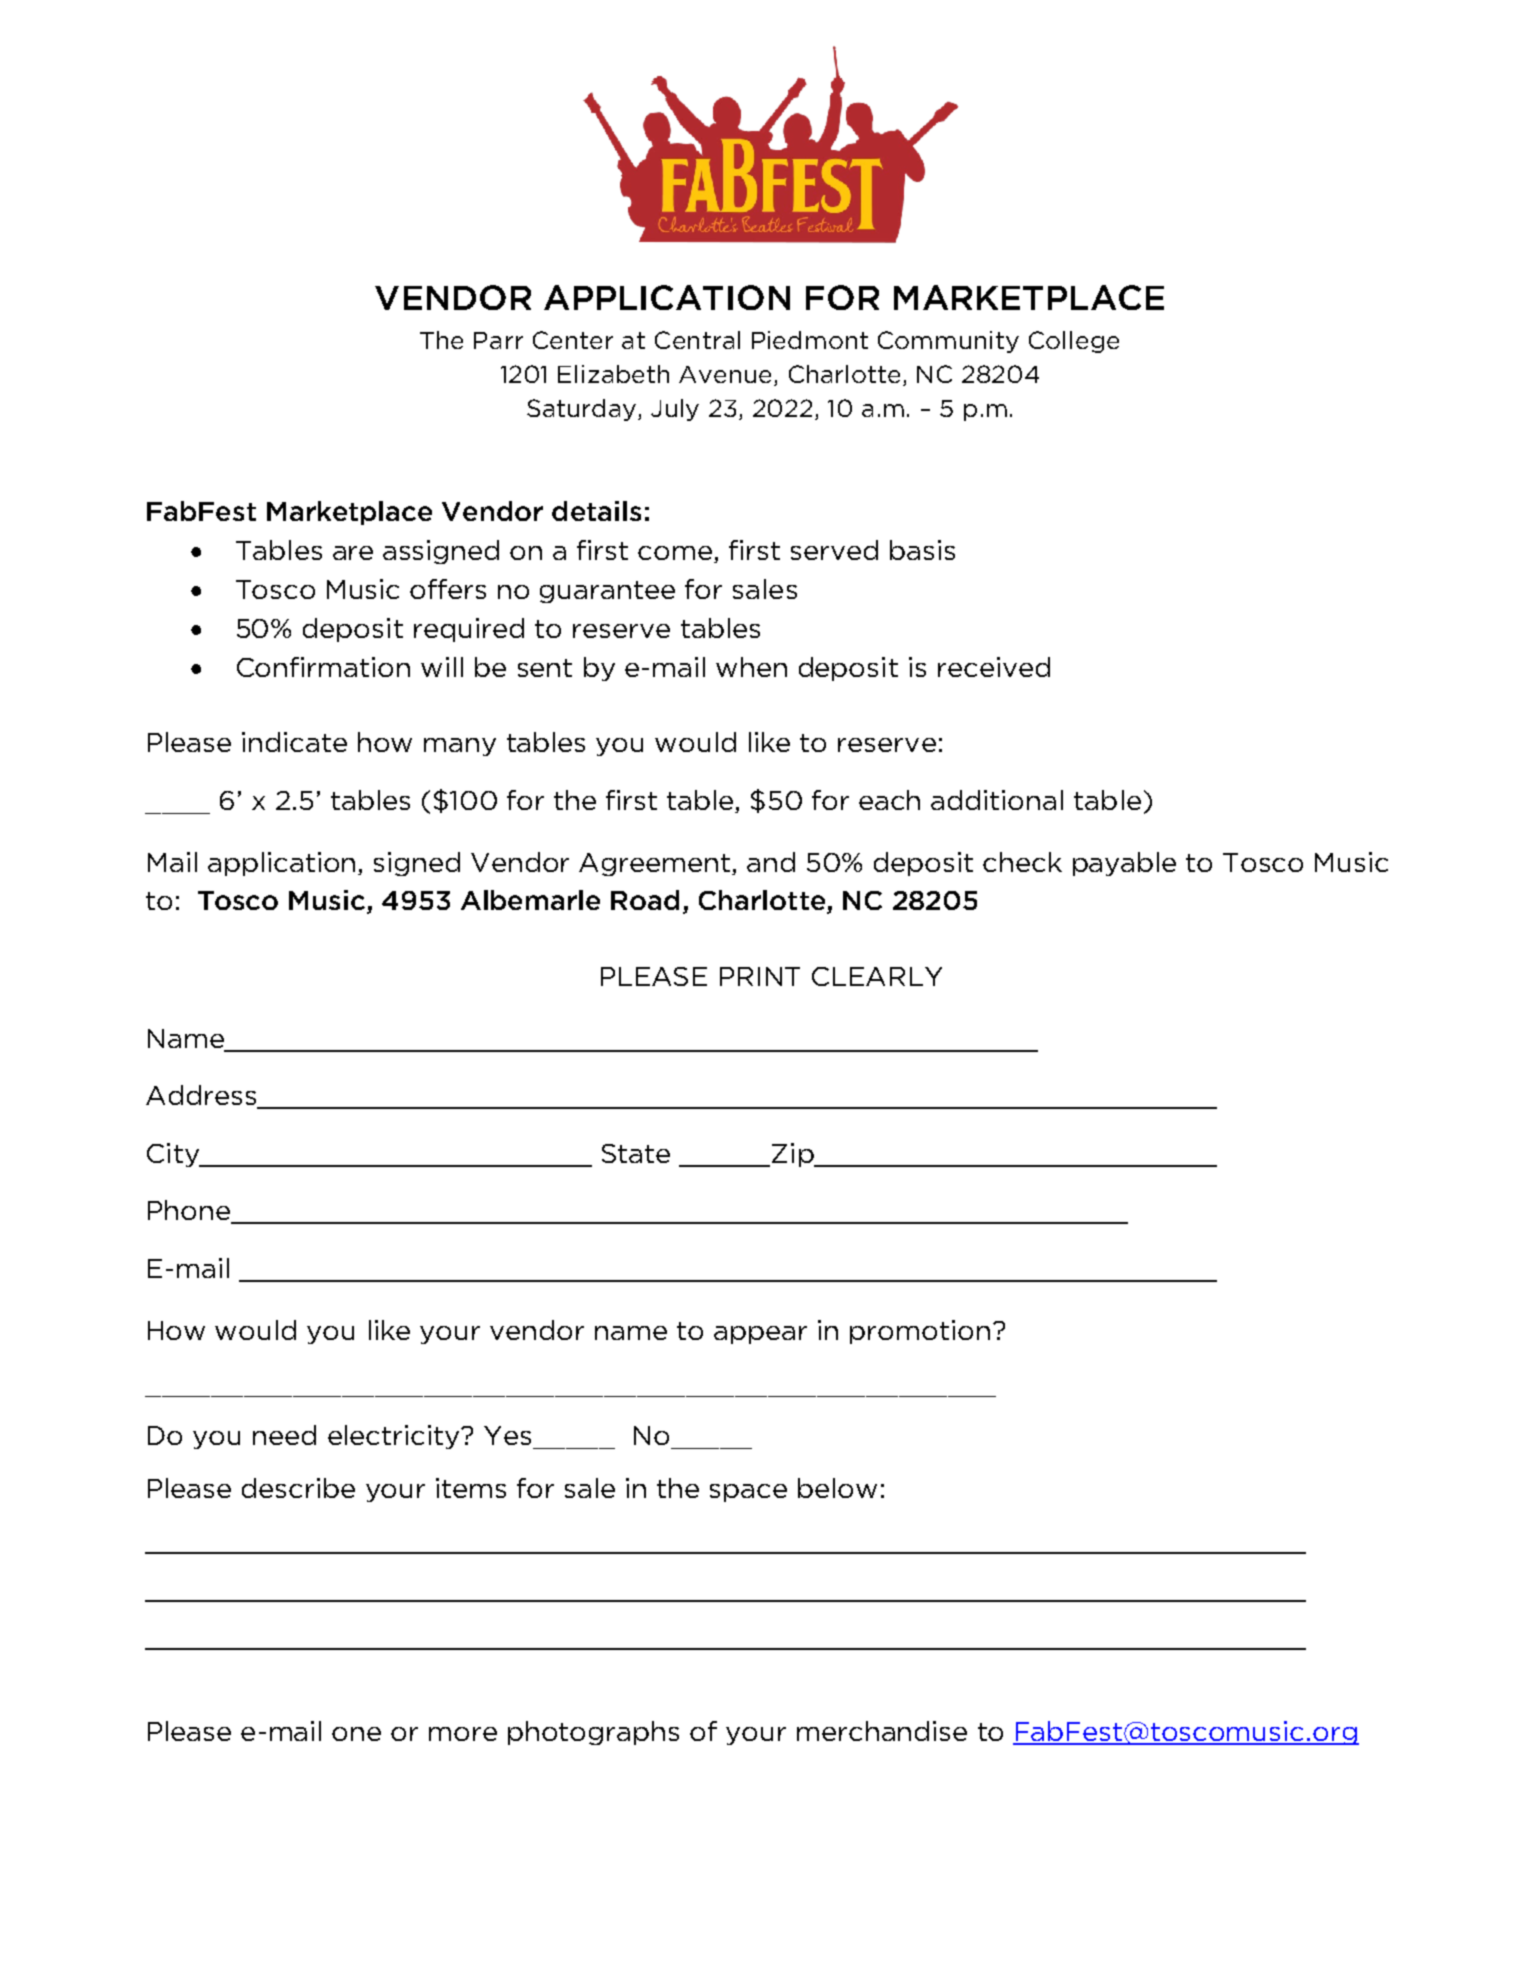 Image resolution: width=1518 pixels, height=1964 pixels. What do you see at coordinates (877, 976) in the document?
I see `CLEARLY` at bounding box center [877, 976].
